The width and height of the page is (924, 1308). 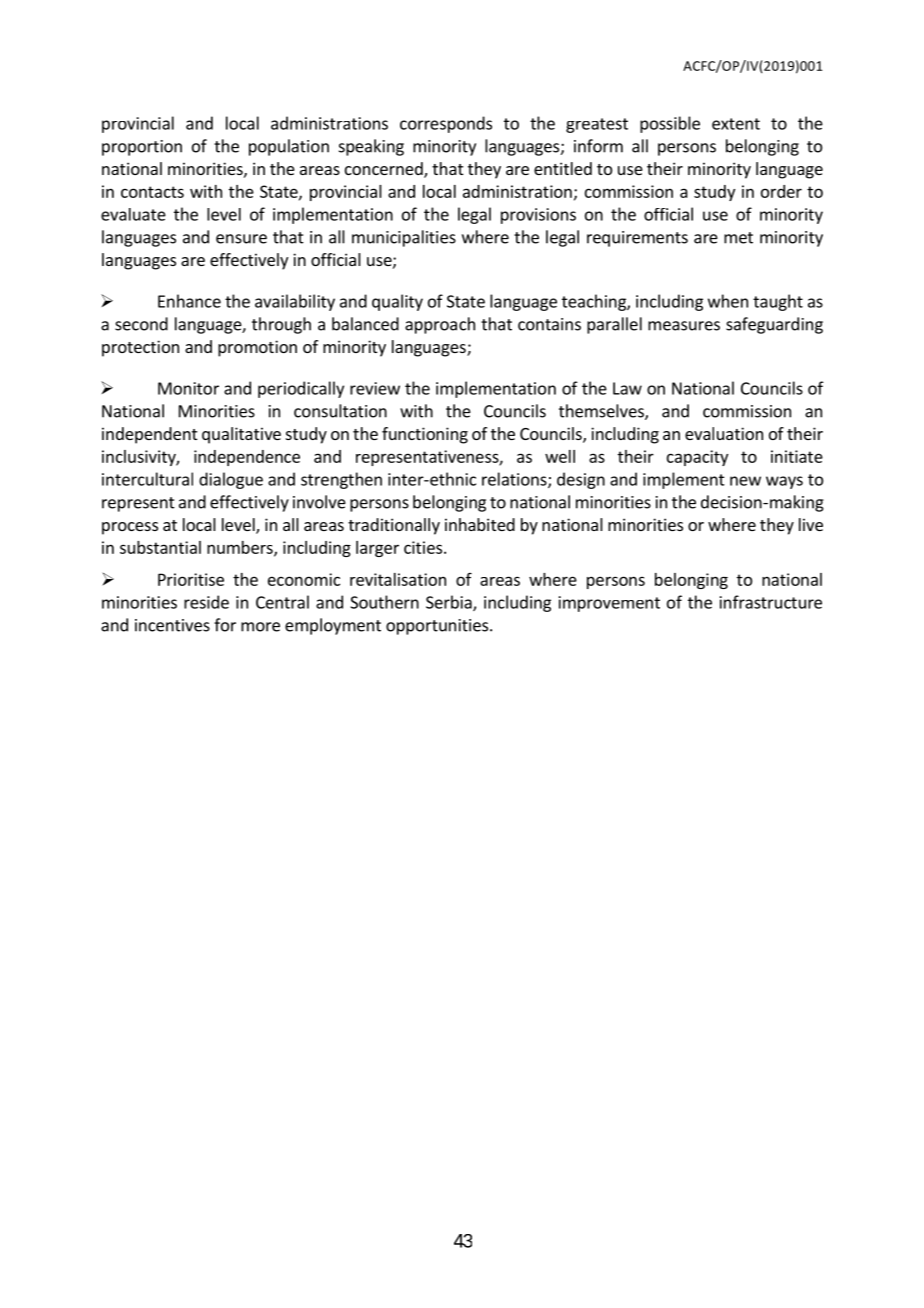 What do you see at coordinates (697, 458) in the page?
I see `capacity` at bounding box center [697, 458].
